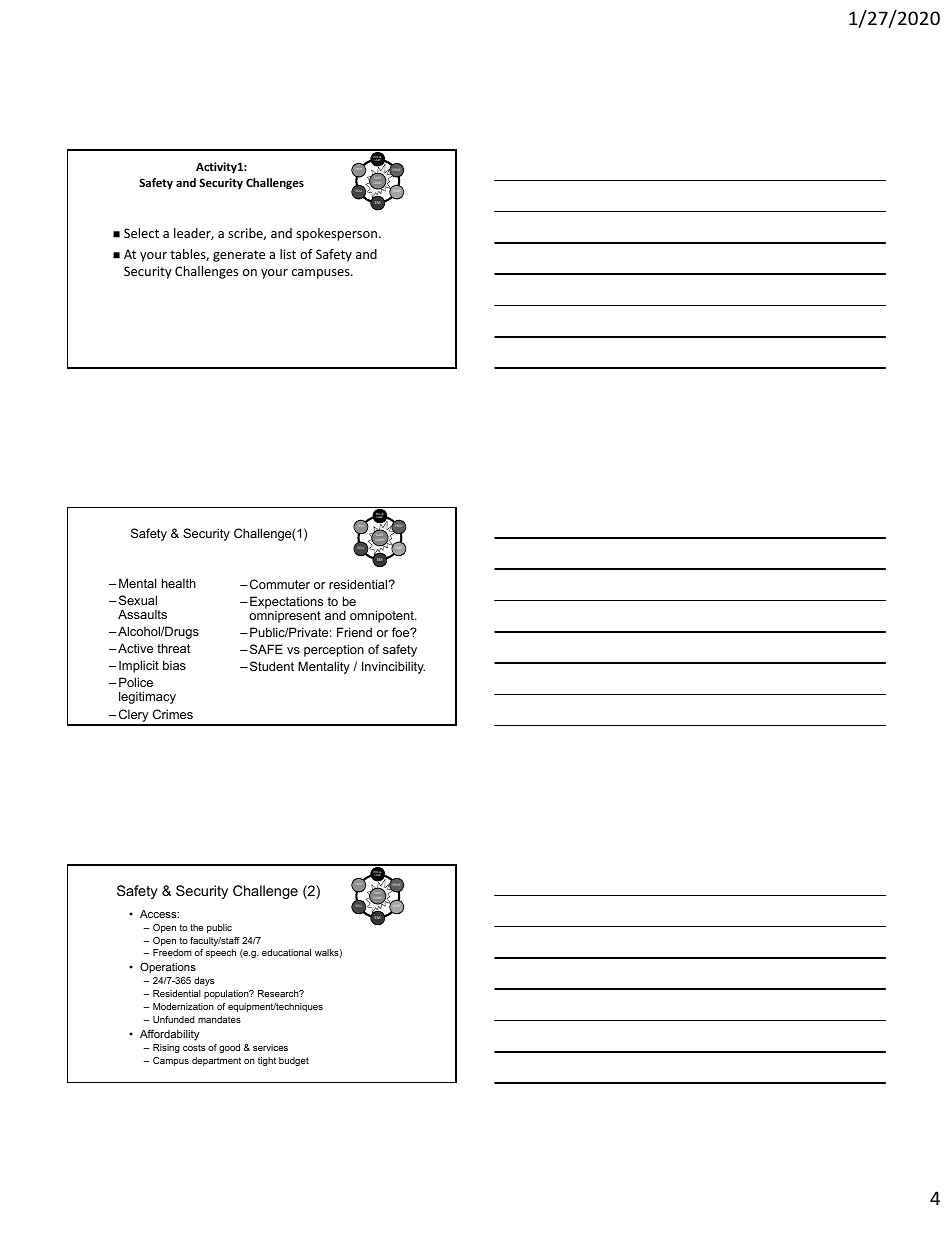 This screenshot has height=1233, width=952. Describe the element at coordinates (270, 1047) in the screenshot. I see `services` at that location.
